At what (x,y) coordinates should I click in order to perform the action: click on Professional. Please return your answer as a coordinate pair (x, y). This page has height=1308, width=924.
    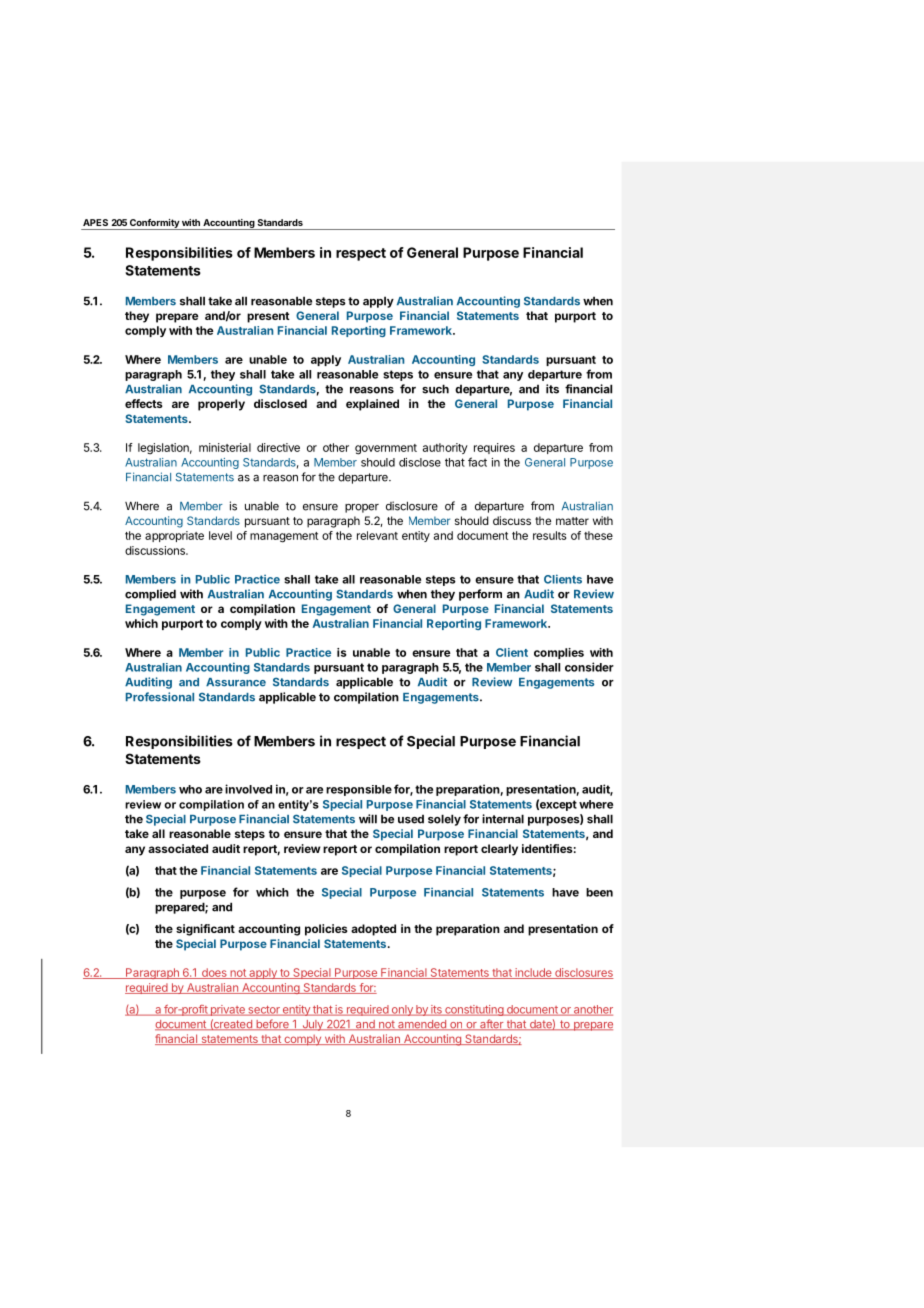
    Looking at the image, I should click on (160, 697).
